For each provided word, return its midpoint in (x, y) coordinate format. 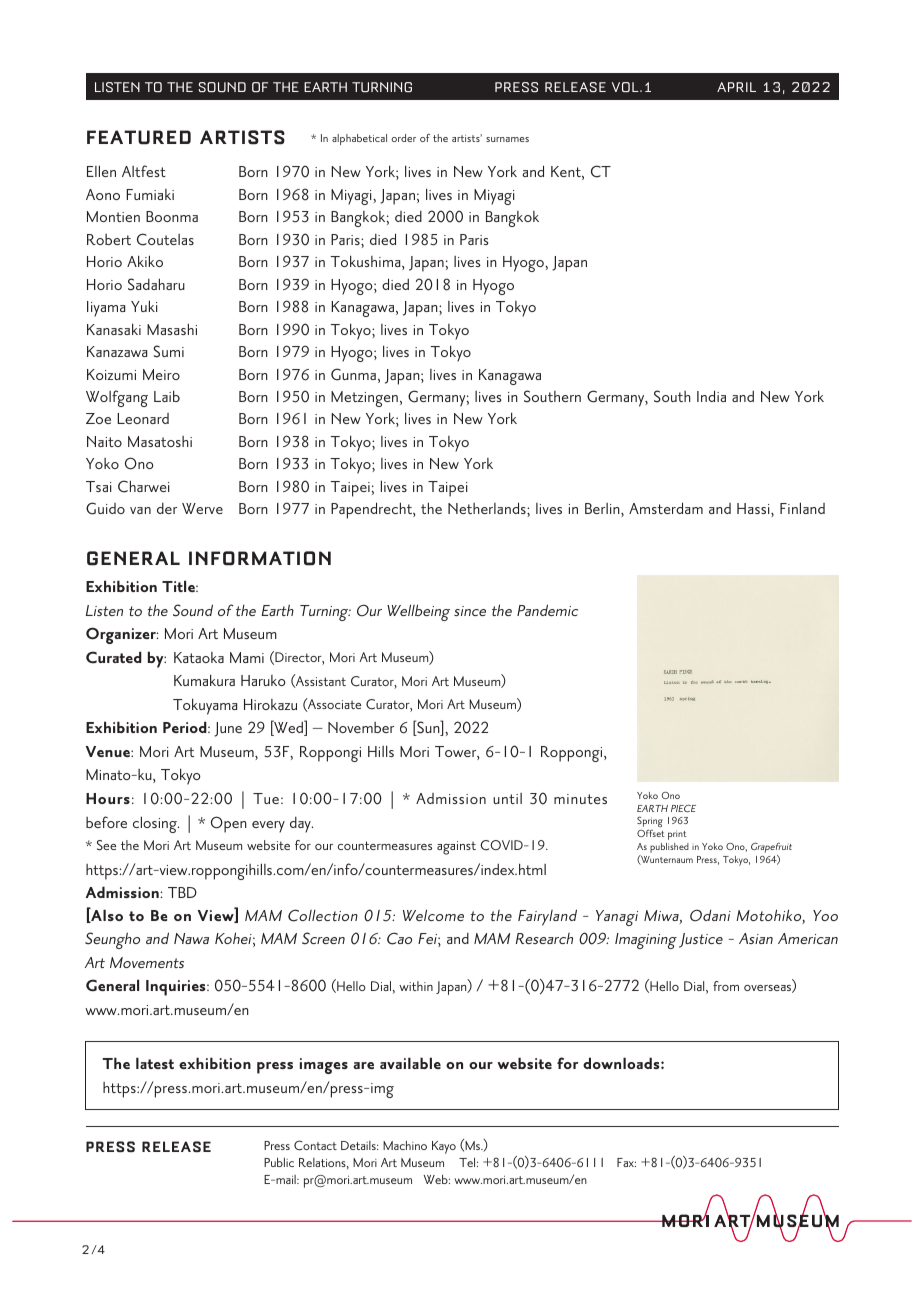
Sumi (168, 351)
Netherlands (488, 508)
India (711, 396)
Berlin (603, 510)
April (736, 87)
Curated (114, 657)
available (410, 1063)
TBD (182, 892)
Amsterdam (666, 508)
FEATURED (139, 137)
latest (155, 1063)
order (403, 138)
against (456, 848)
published (669, 848)
